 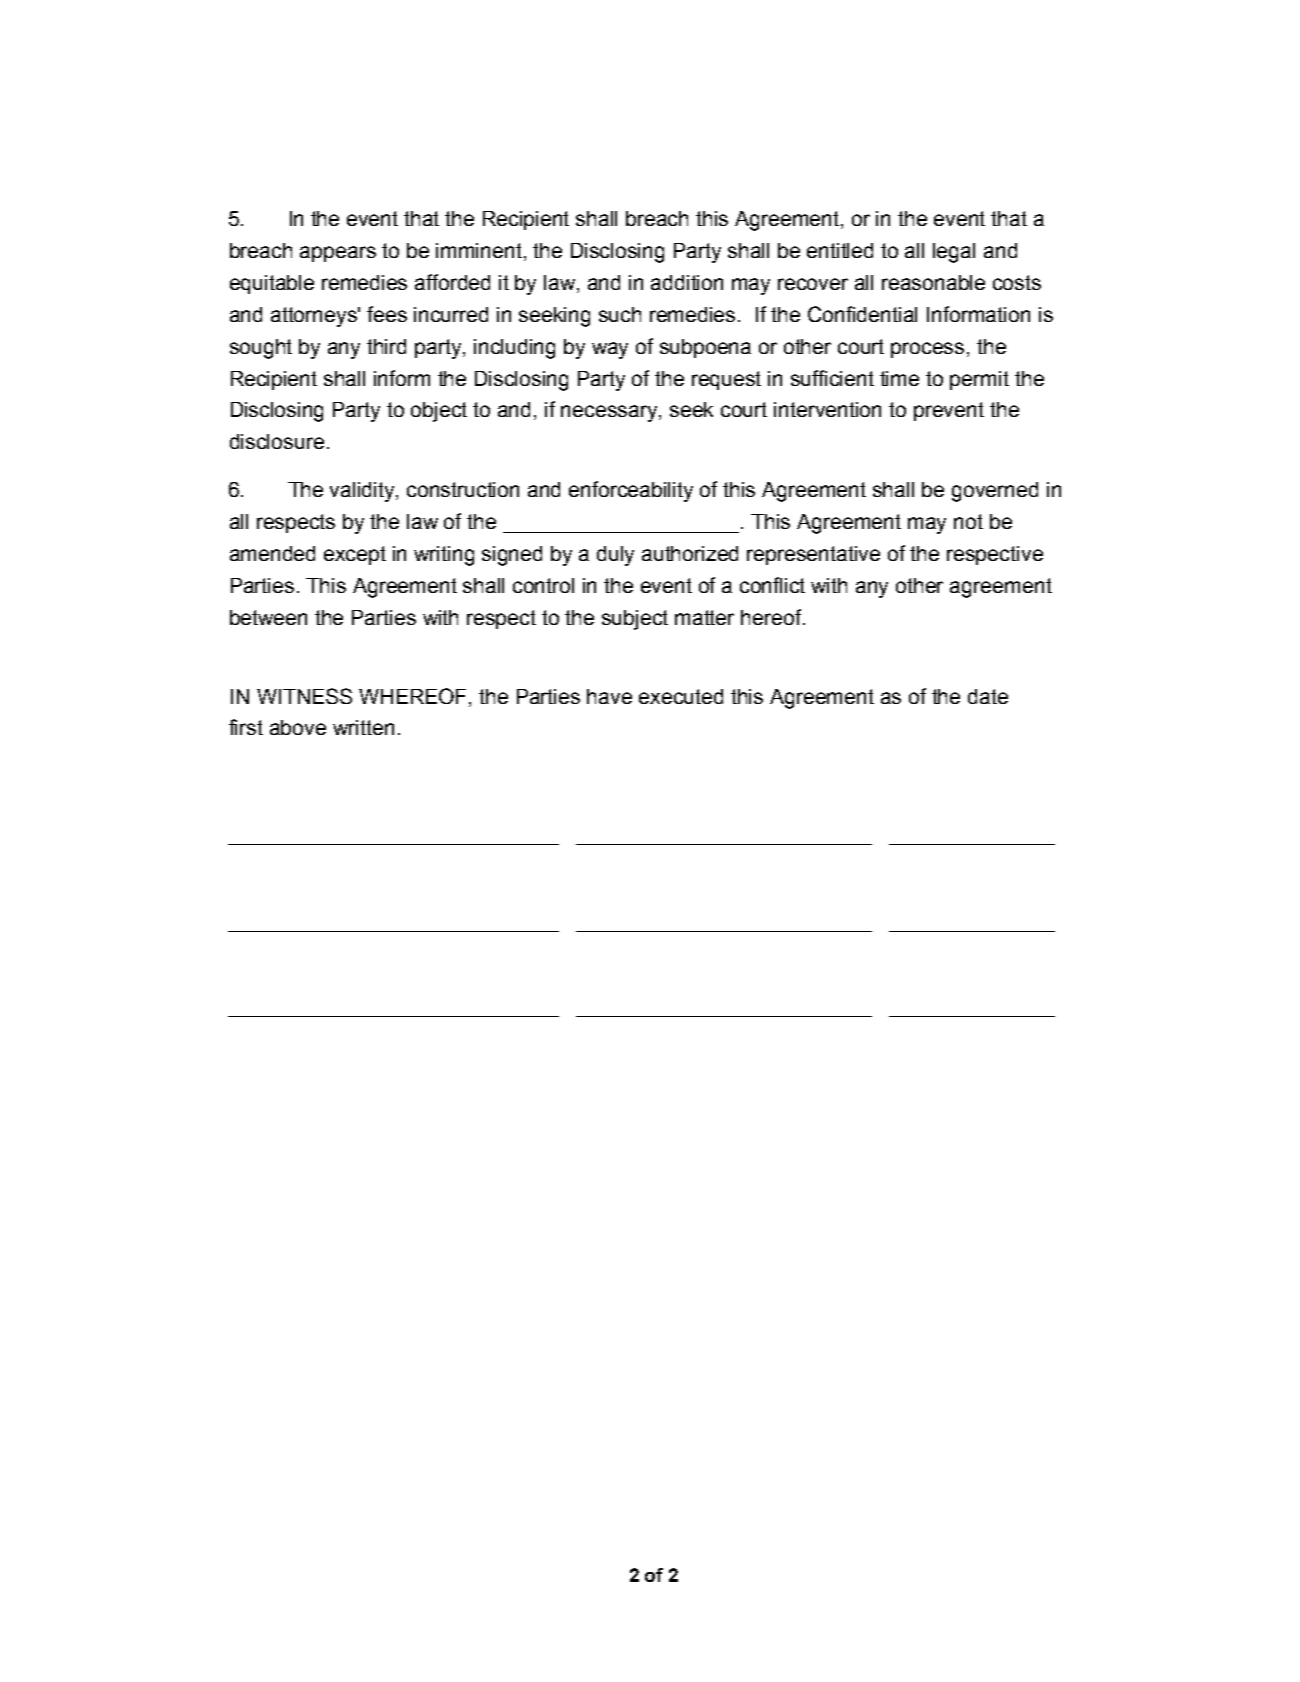 What do you see at coordinates (827, 409) in the page?
I see `intervention` at bounding box center [827, 409].
